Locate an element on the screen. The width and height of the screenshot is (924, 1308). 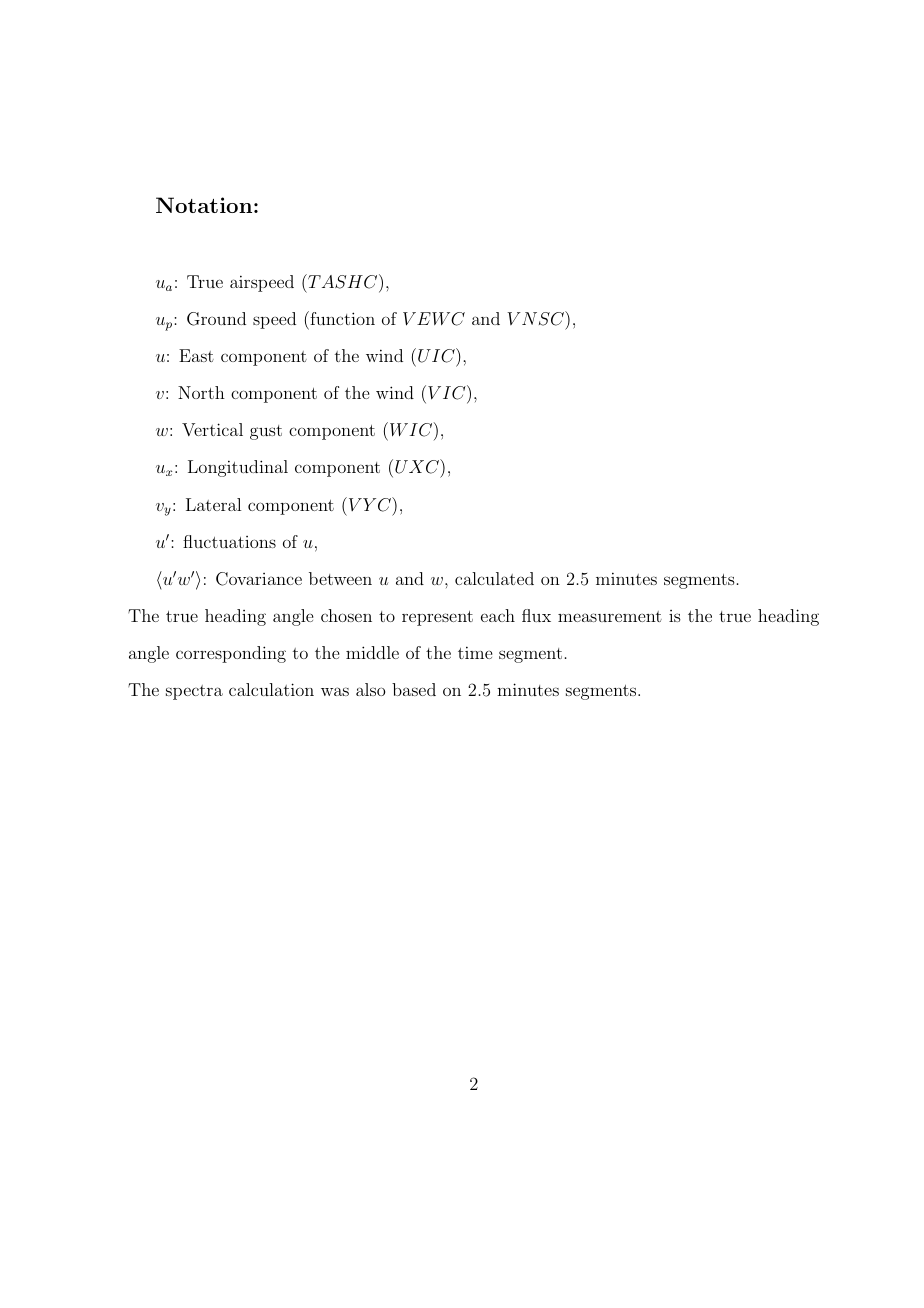
flux is located at coordinates (536, 615).
